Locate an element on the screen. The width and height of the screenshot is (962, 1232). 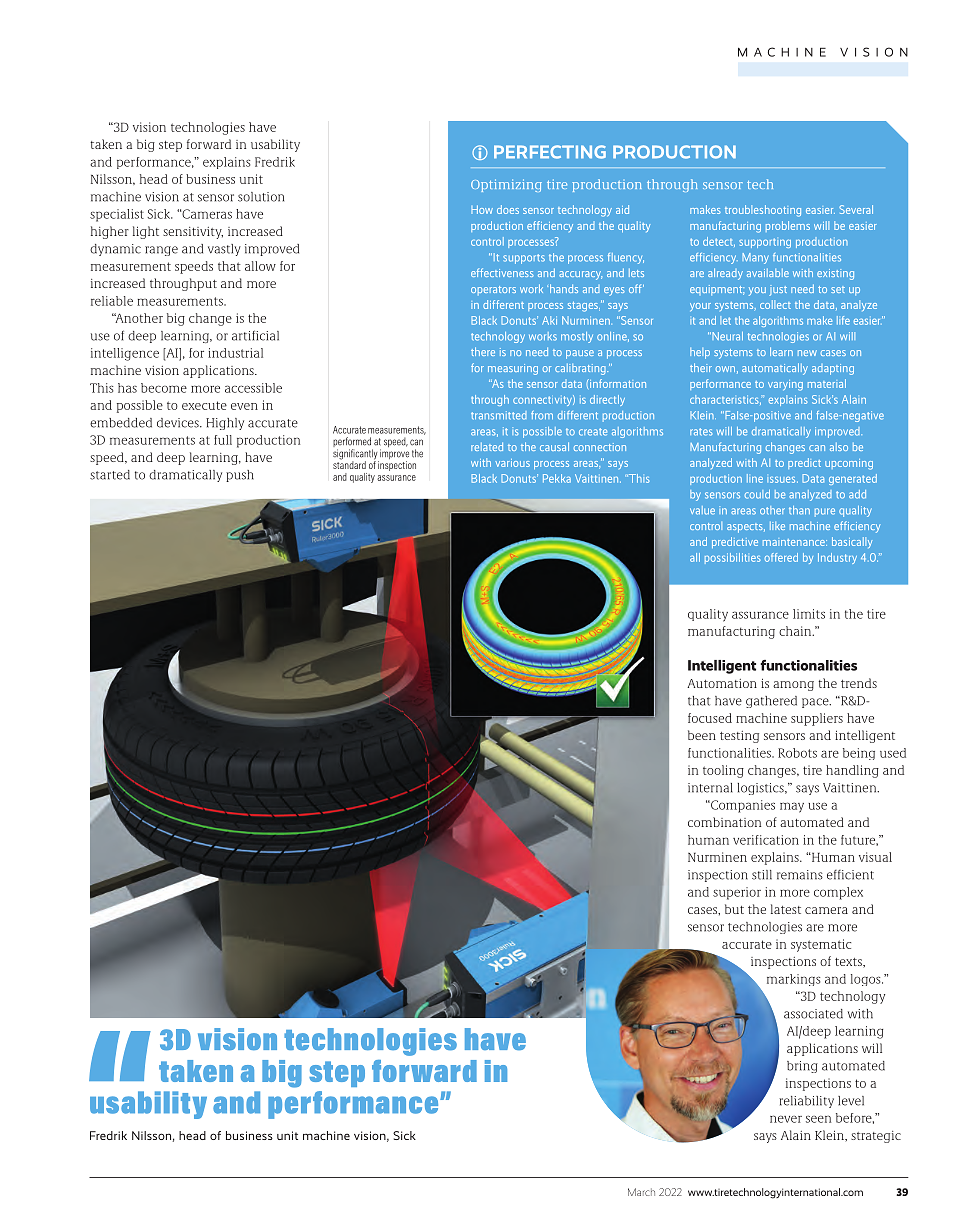
push is located at coordinates (240, 476).
